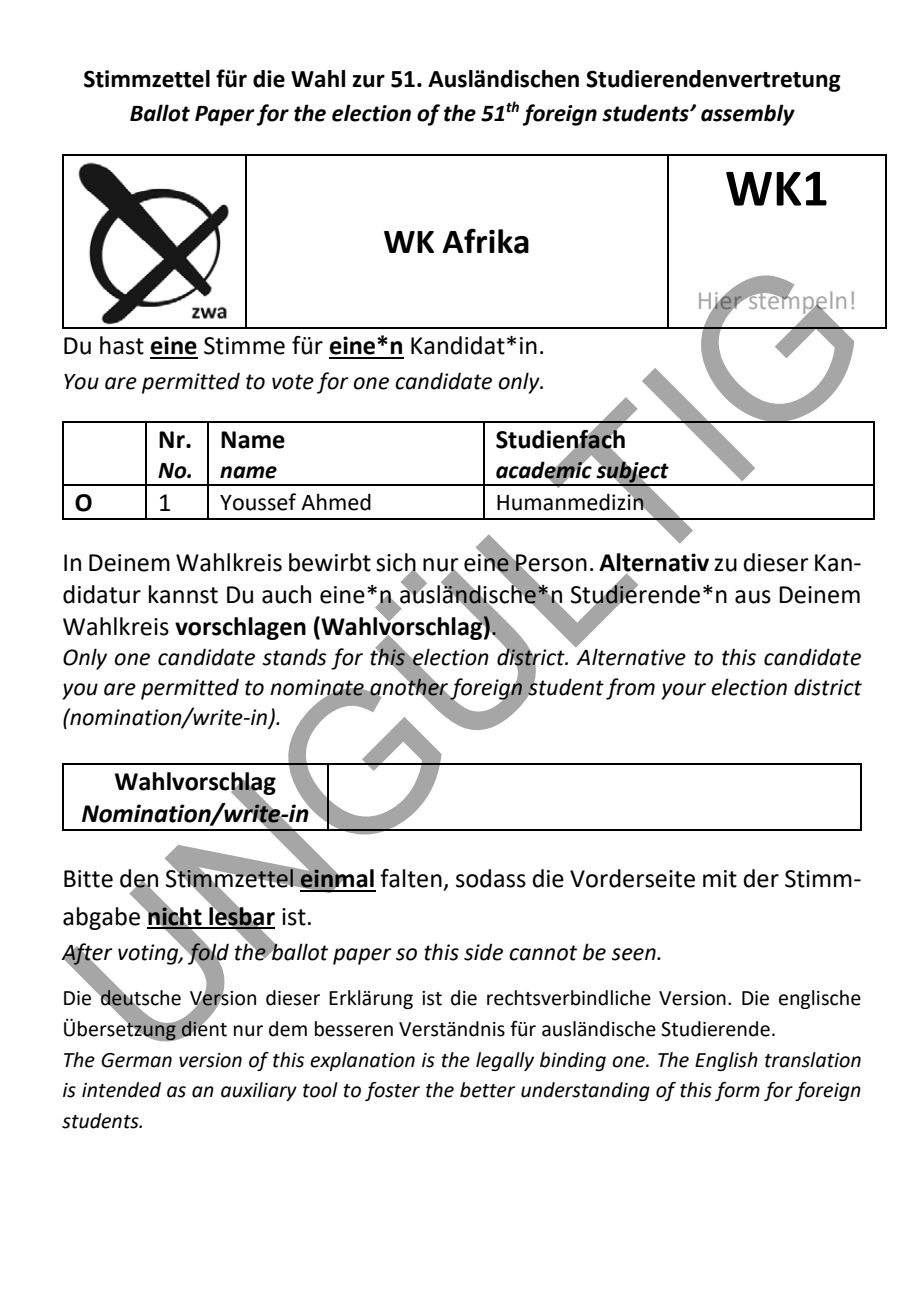 This page has width=924, height=1311. Describe the element at coordinates (396, 563) in the page. I see `sich` at that location.
